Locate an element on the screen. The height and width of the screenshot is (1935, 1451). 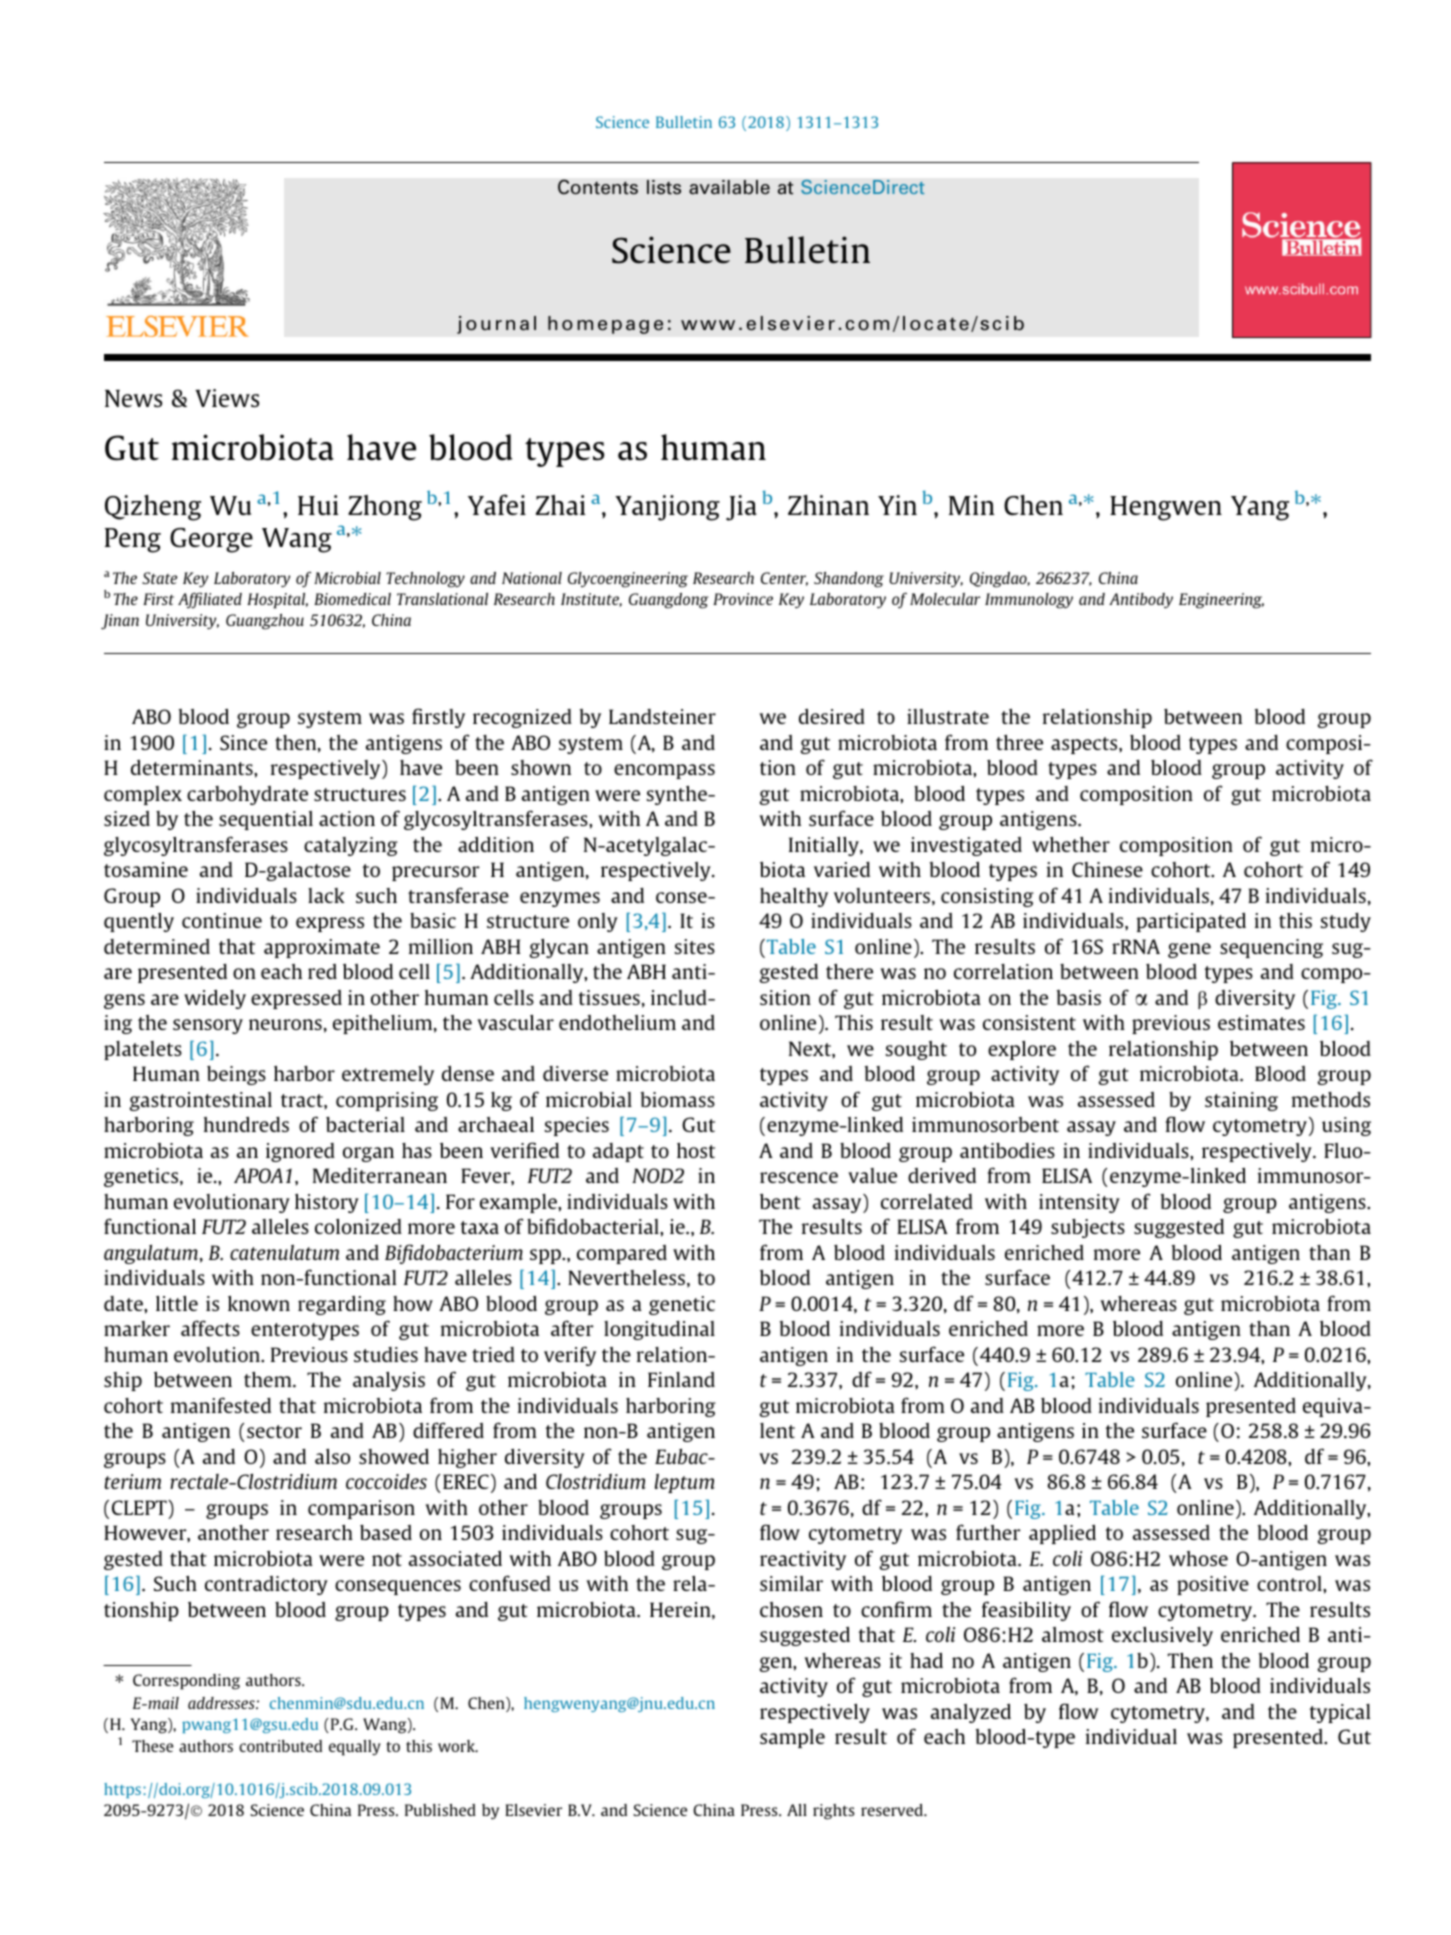
typical is located at coordinates (1340, 1713).
